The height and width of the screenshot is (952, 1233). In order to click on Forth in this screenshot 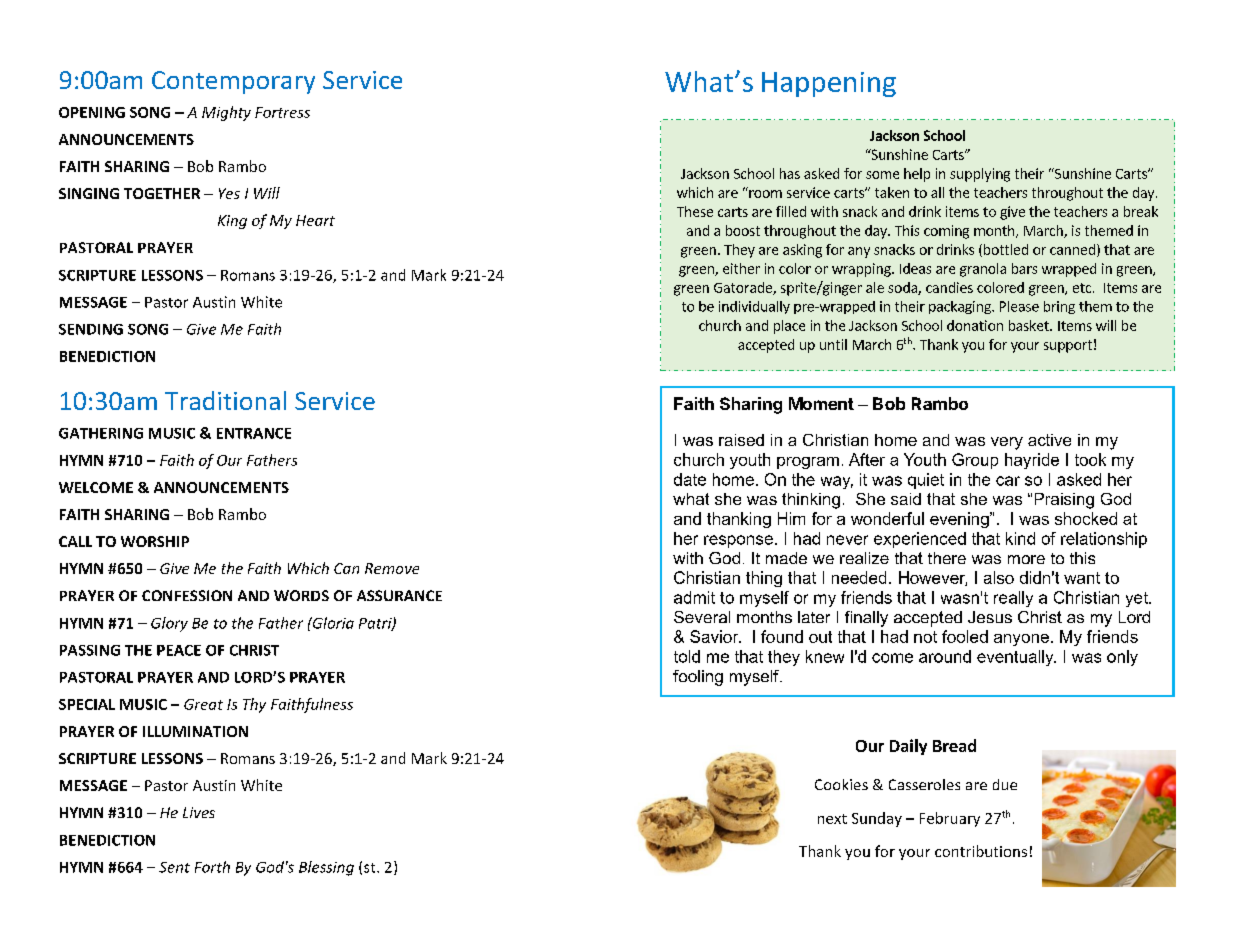, I will do `click(212, 867)`.
